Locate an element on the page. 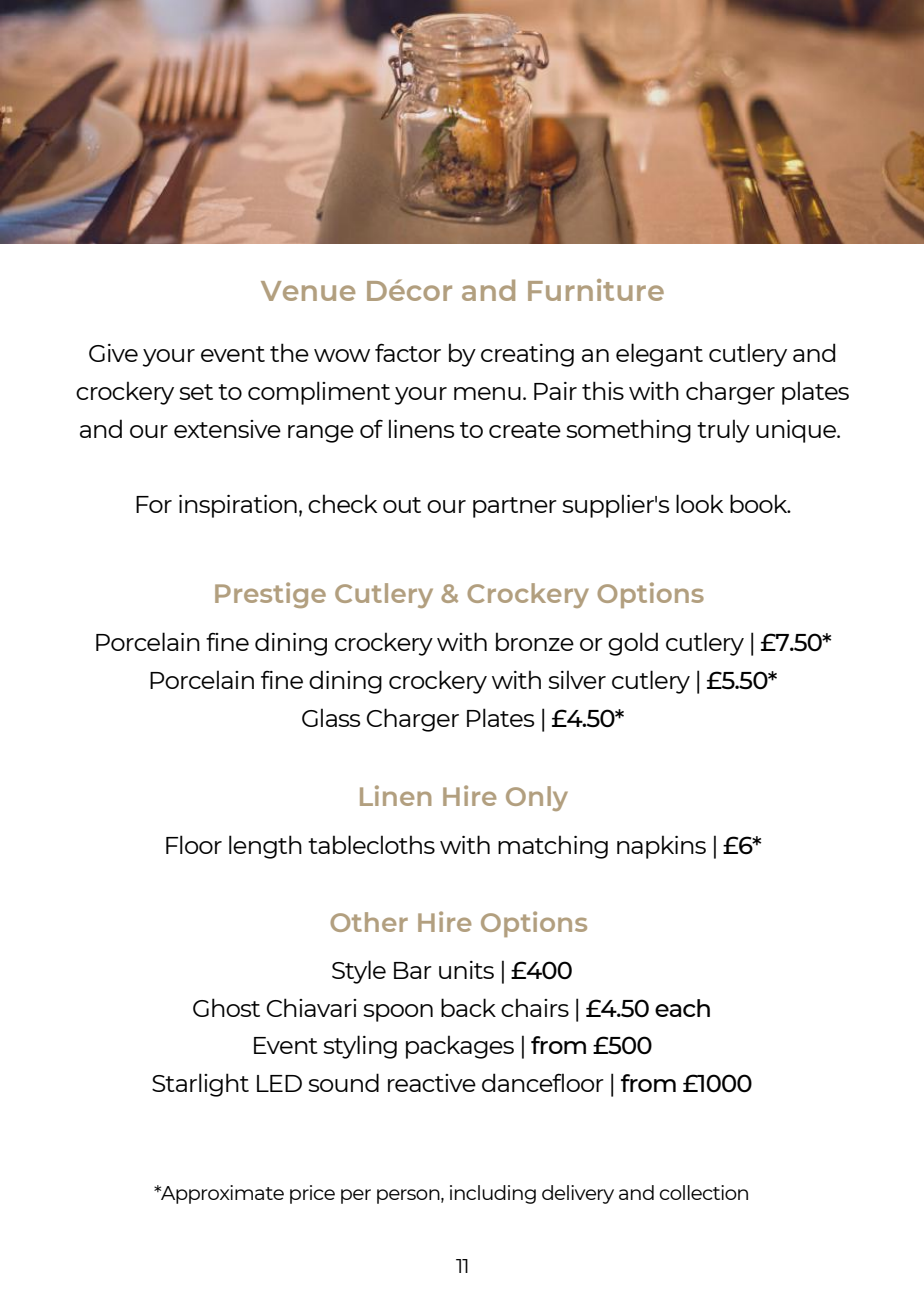 This image has width=924, height=1314. Only is located at coordinates (537, 798).
